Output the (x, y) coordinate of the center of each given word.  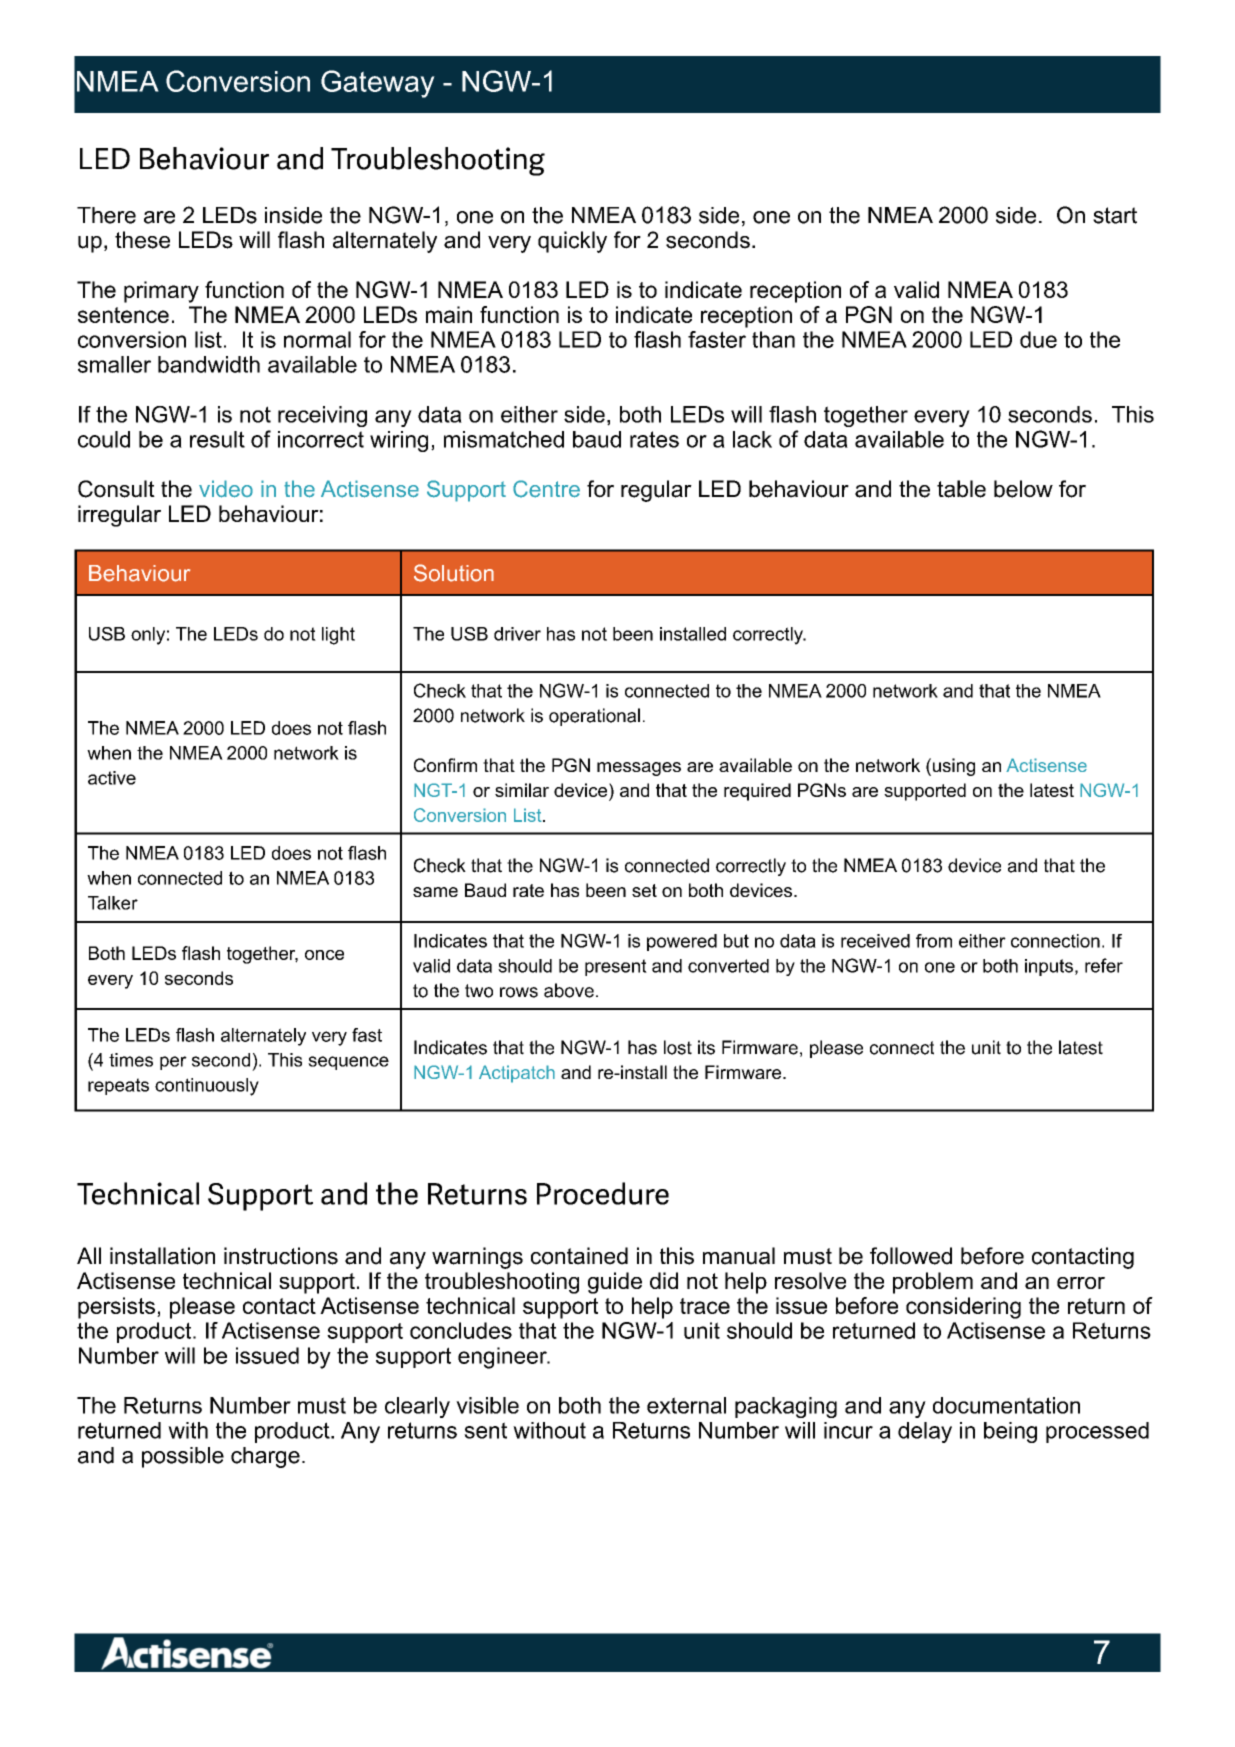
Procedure (603, 1193)
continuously (207, 1087)
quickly (572, 242)
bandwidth (209, 364)
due (1038, 339)
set (644, 890)
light (338, 636)
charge (265, 1457)
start (1115, 215)
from (934, 941)
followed (911, 1256)
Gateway (378, 84)
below (1023, 489)
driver (517, 634)
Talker (113, 903)
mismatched (504, 439)
